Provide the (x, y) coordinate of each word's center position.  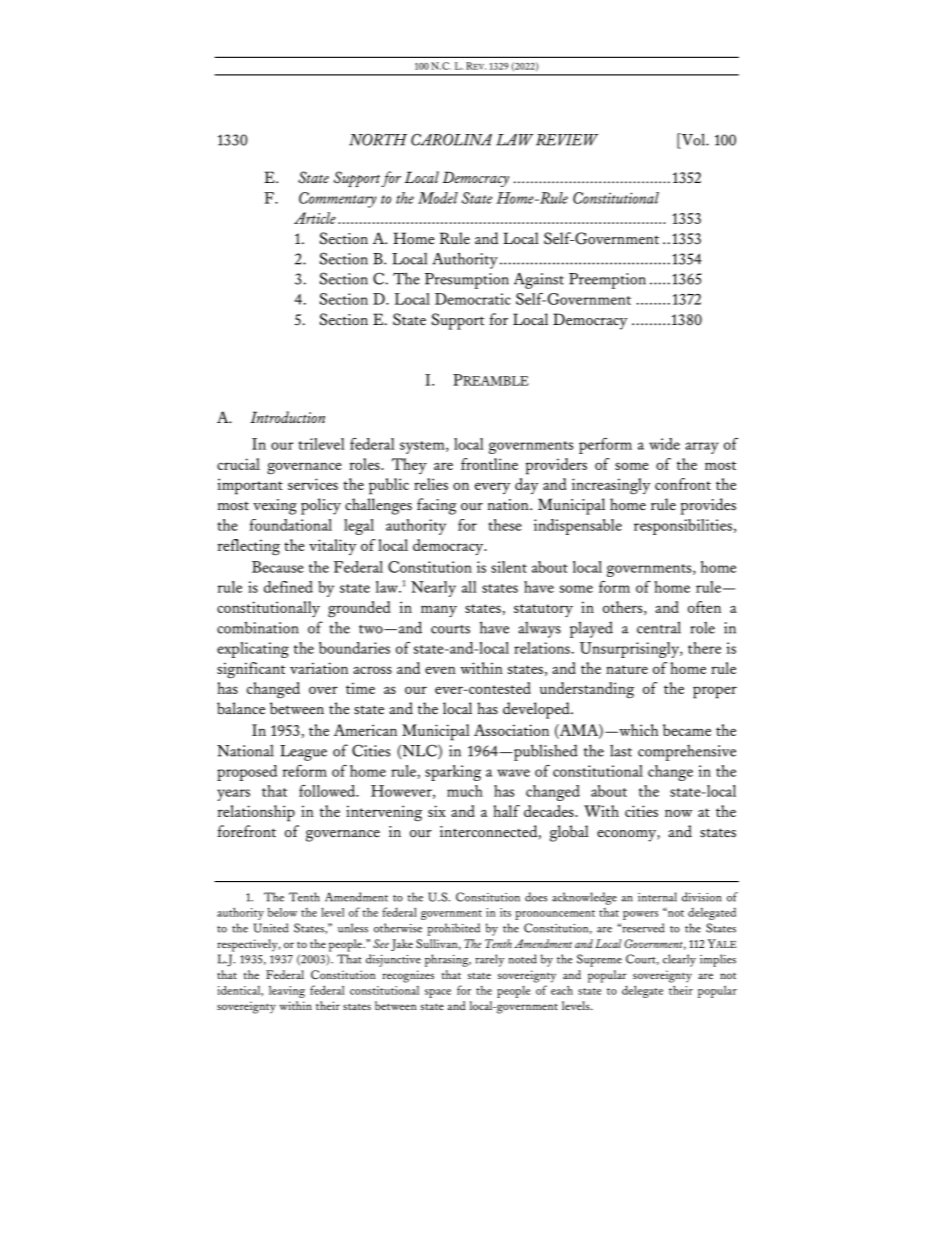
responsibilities (683, 527)
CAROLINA (451, 139)
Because (278, 567)
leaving (287, 991)
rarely (490, 960)
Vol (693, 140)
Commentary (338, 200)
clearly (679, 960)
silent (509, 567)
